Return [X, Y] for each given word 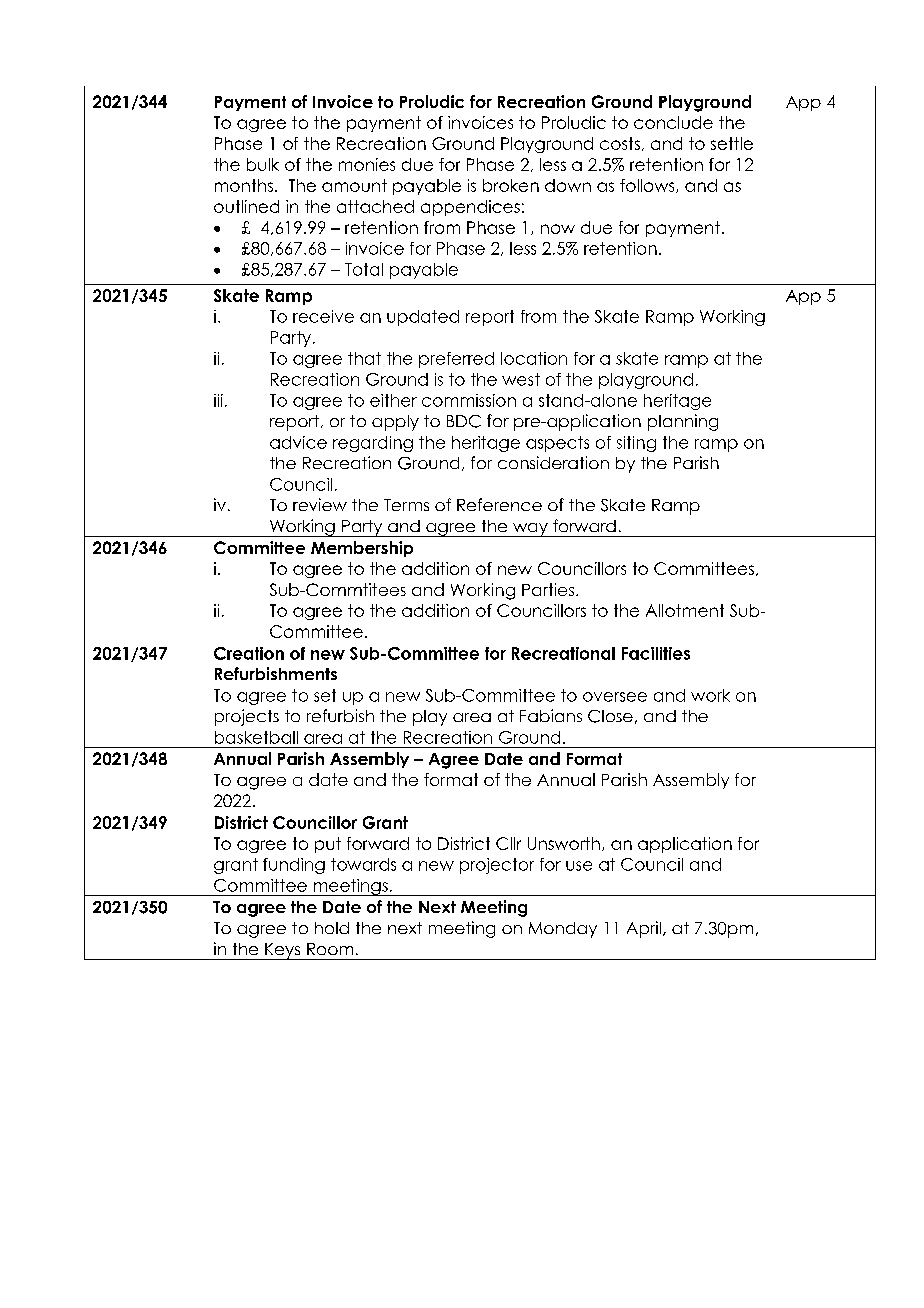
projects [247, 717]
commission [469, 400]
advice [298, 442]
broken [511, 185]
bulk [263, 164]
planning [683, 422]
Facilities [656, 653]
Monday [563, 930]
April [644, 929]
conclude [673, 122]
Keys [283, 951]
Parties [549, 589]
